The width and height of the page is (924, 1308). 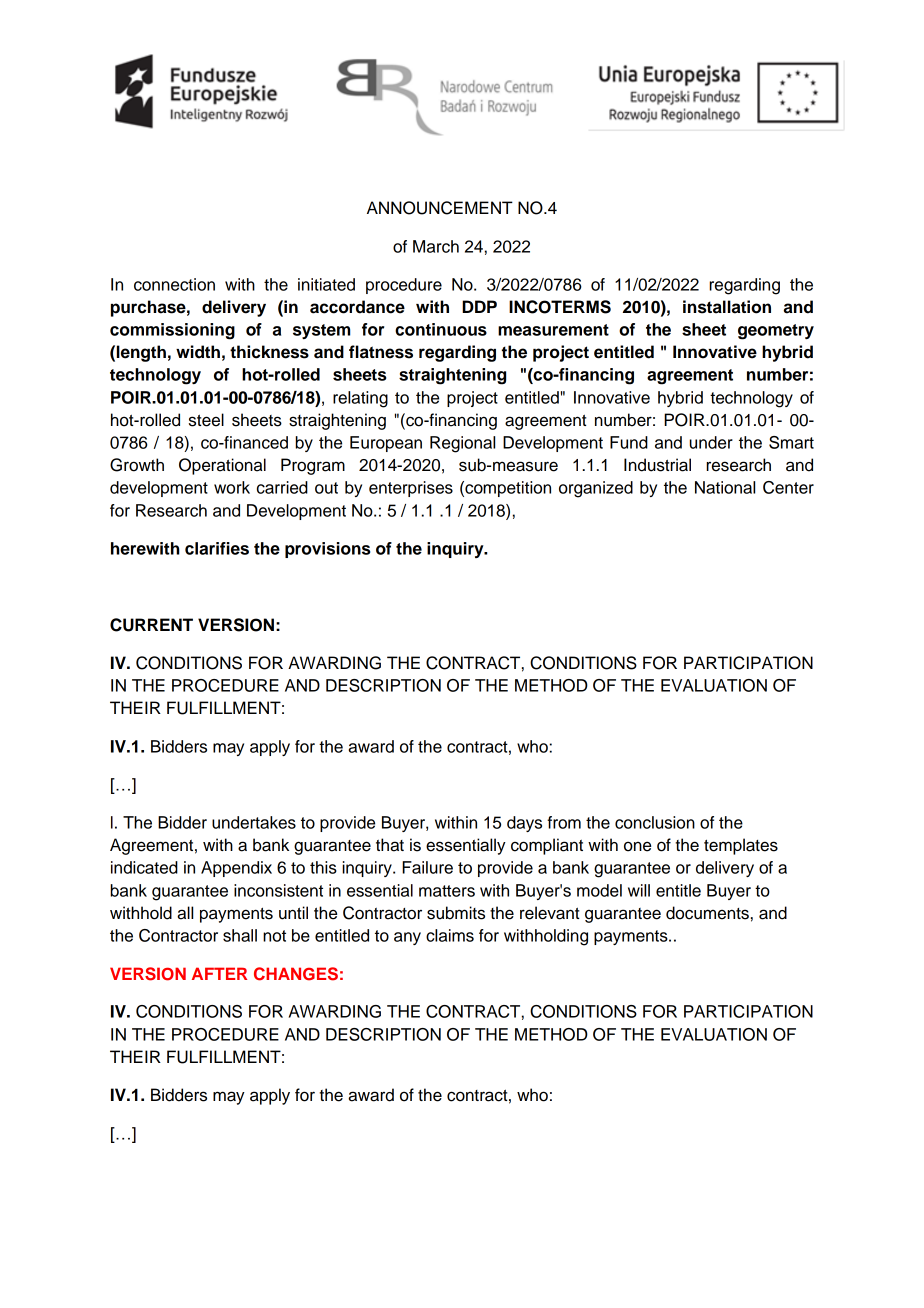 What do you see at coordinates (327, 550) in the page?
I see `provisions` at bounding box center [327, 550].
